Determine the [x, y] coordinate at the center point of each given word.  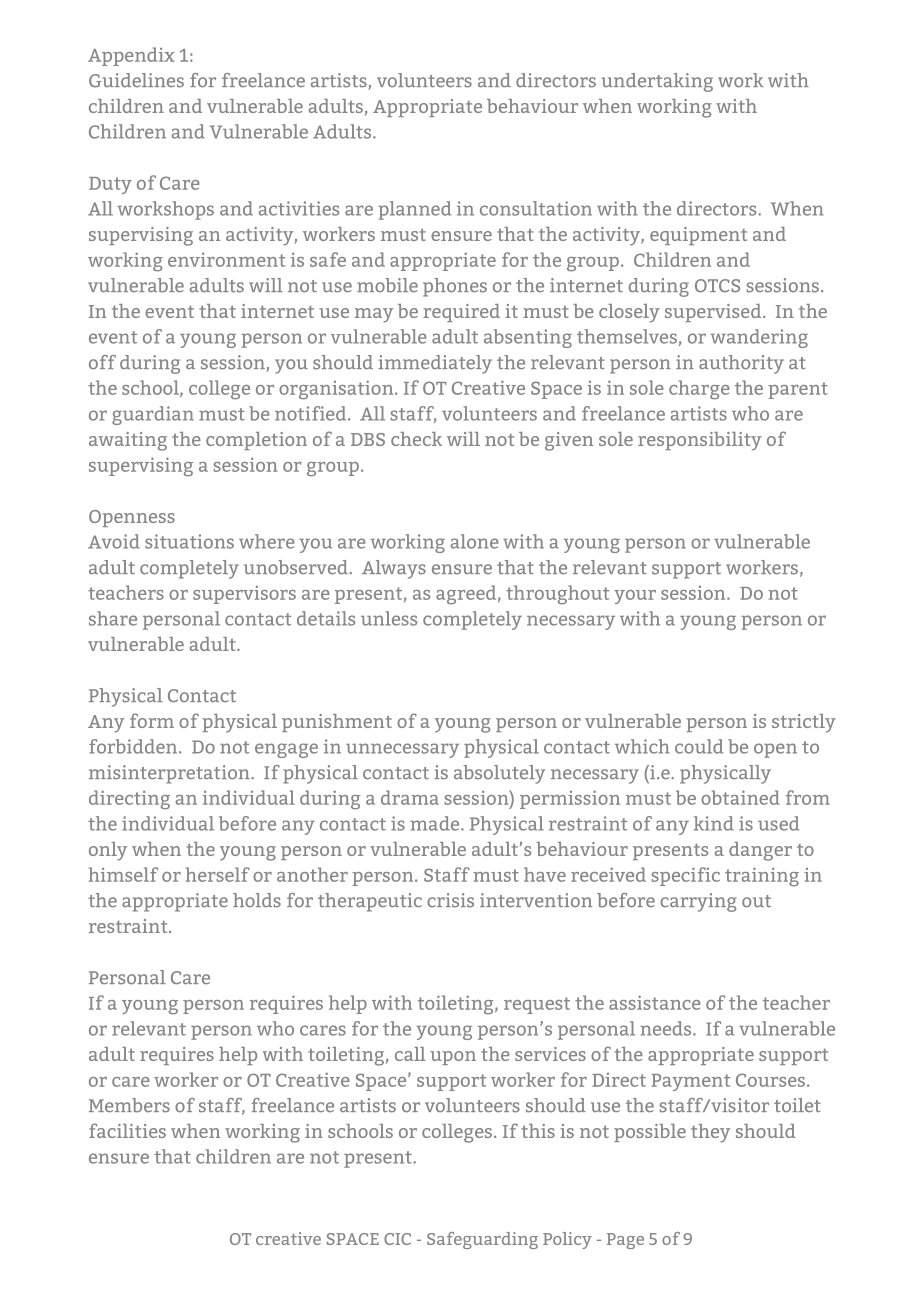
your [635, 597]
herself [218, 874]
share [113, 618]
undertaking [657, 82]
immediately [435, 364]
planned [414, 210]
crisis [450, 900]
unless [389, 618]
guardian [153, 415]
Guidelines [136, 80]
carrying [698, 902]
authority [741, 364]
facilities [127, 1130]
